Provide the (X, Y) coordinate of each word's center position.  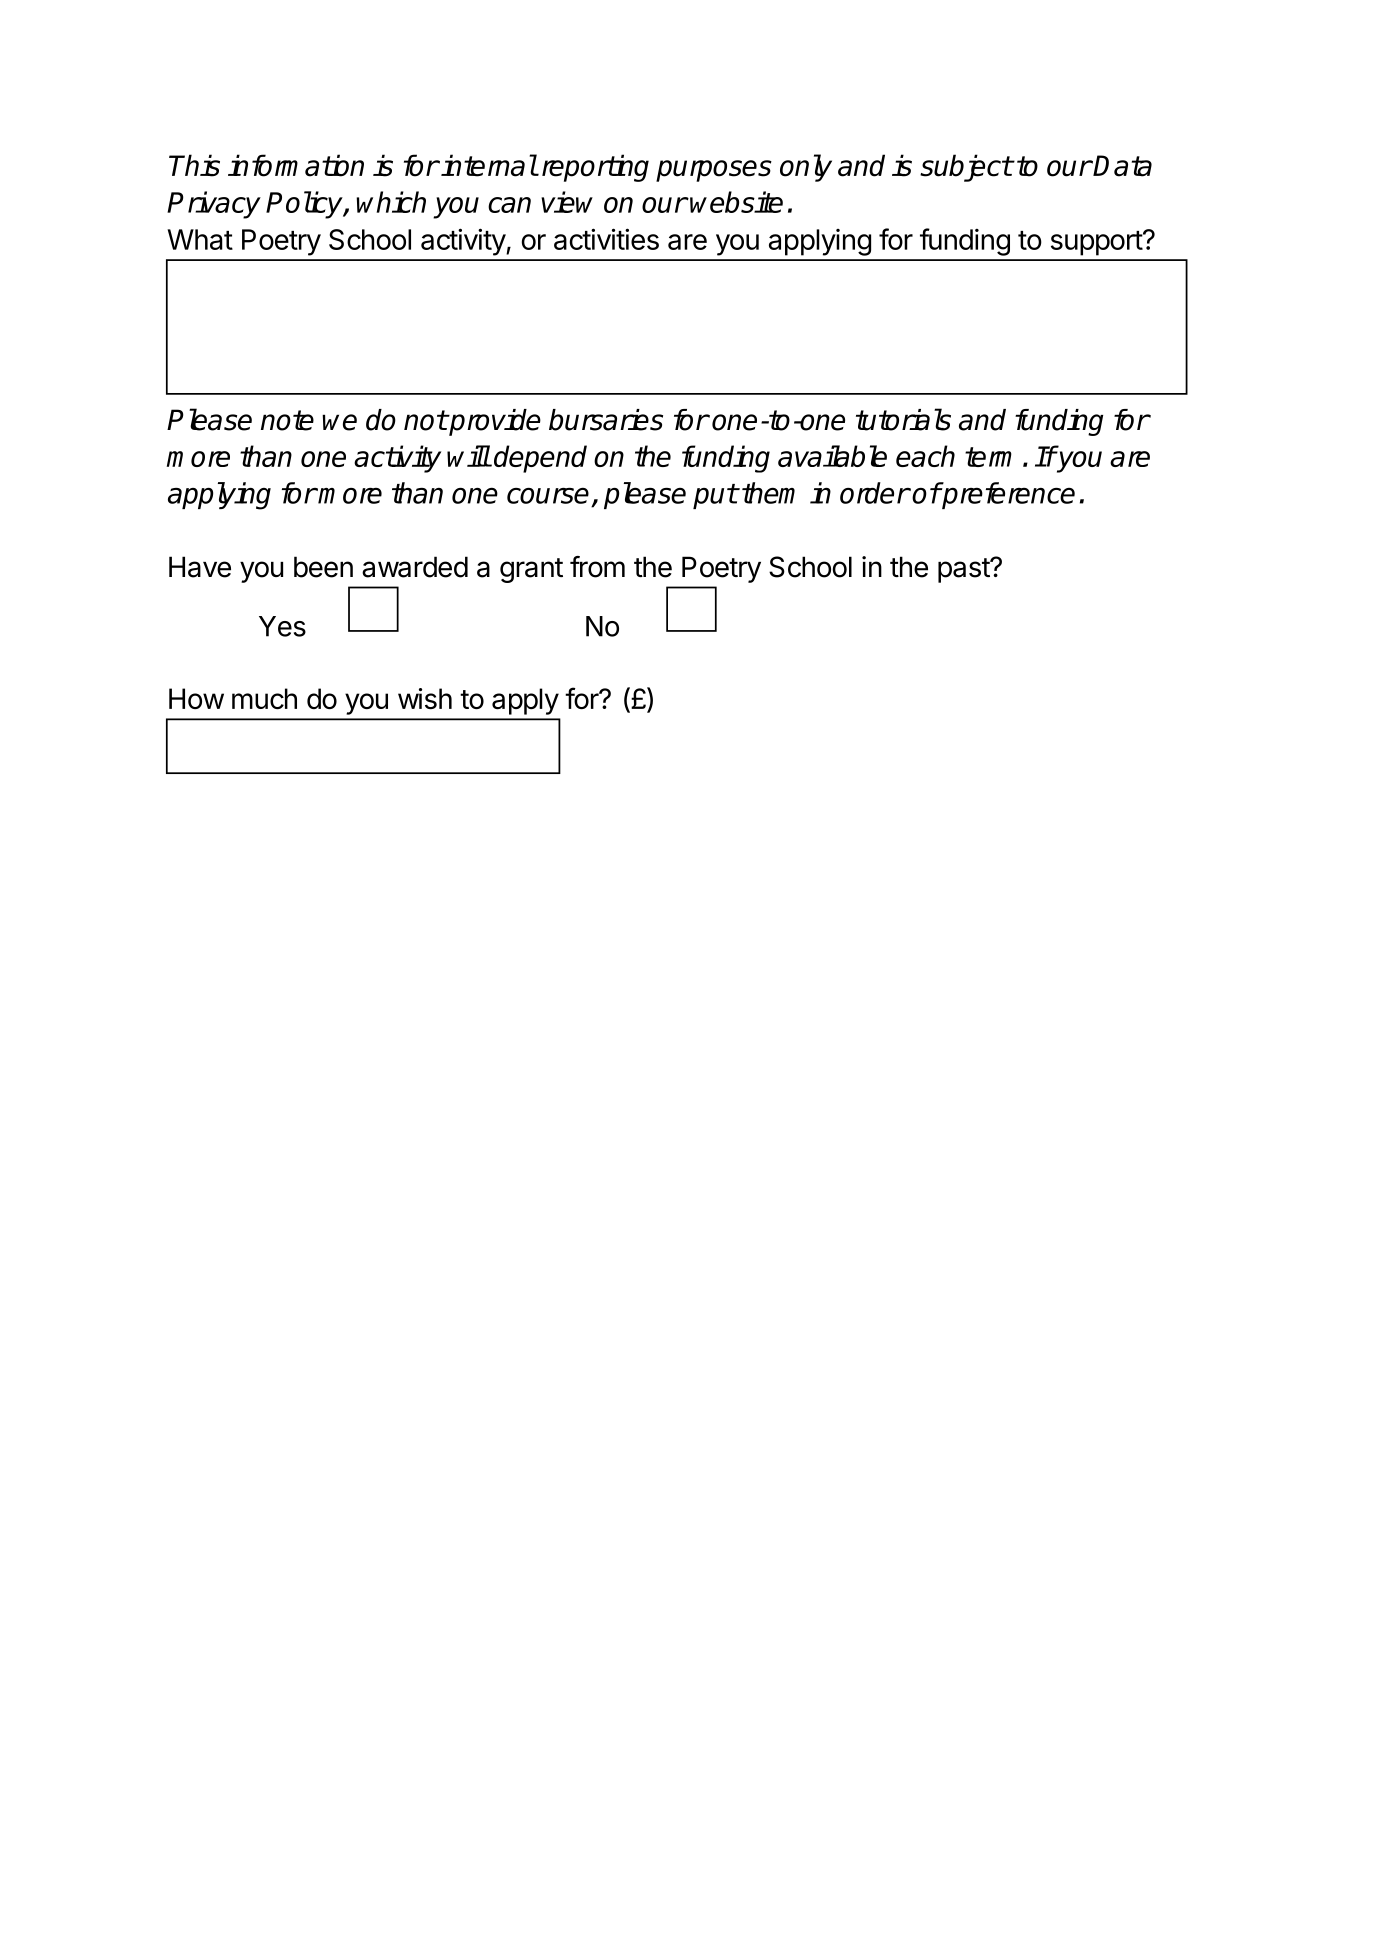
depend (540, 459)
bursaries (606, 420)
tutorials (903, 419)
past (964, 570)
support (1097, 243)
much (264, 698)
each (925, 456)
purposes (714, 171)
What (200, 239)
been (323, 567)
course (548, 495)
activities (606, 239)
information (296, 165)
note (287, 420)
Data (1122, 166)
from (597, 567)
